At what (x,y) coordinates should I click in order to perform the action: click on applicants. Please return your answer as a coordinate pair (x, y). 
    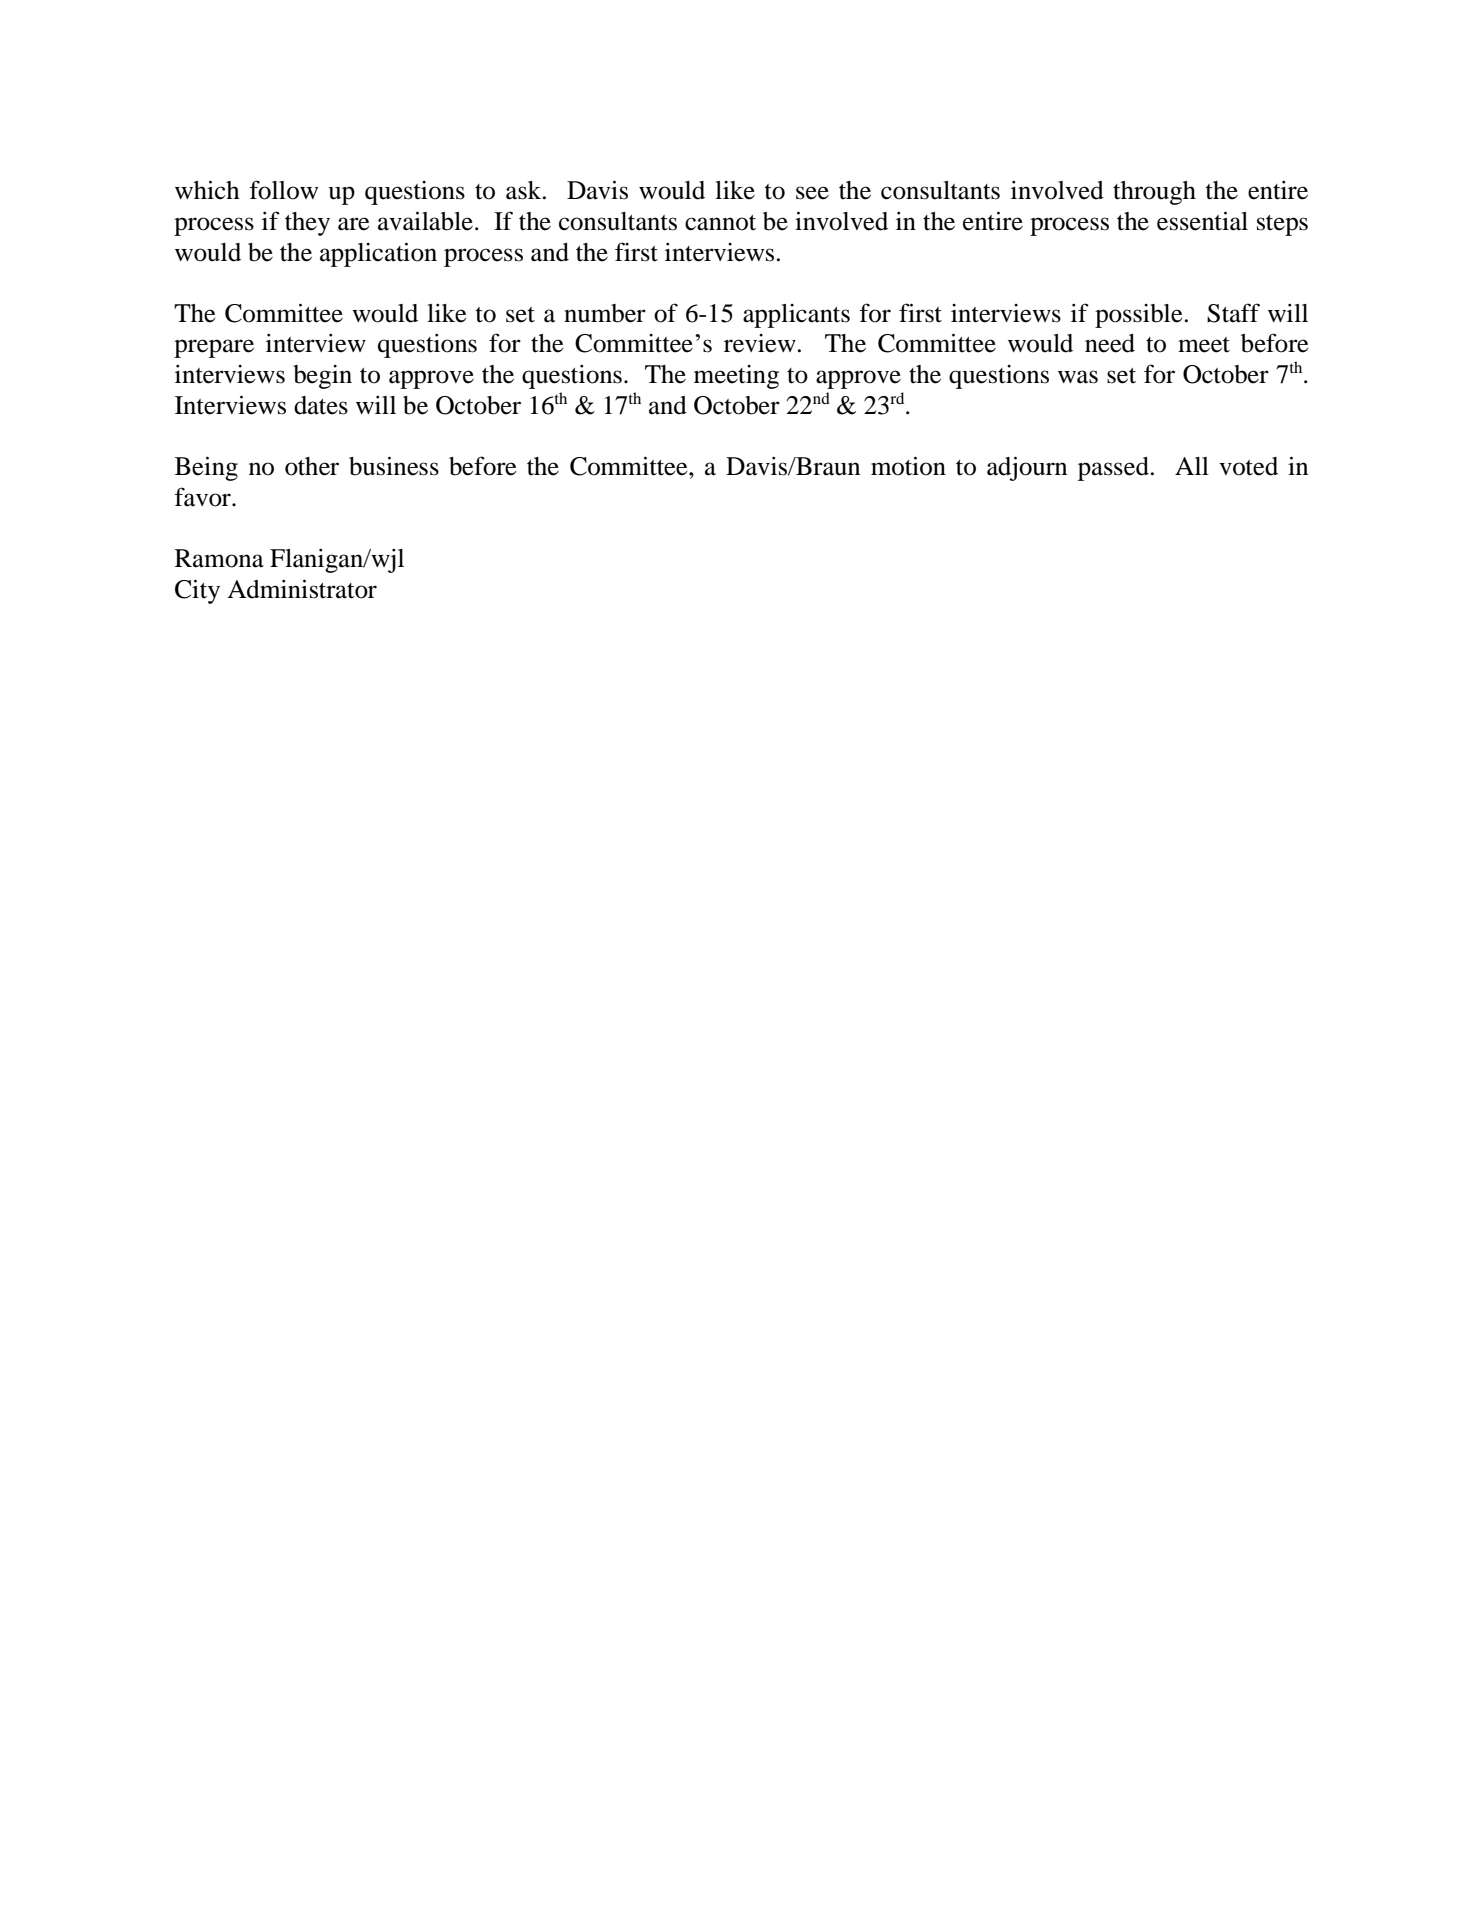
    Looking at the image, I should click on (796, 316).
